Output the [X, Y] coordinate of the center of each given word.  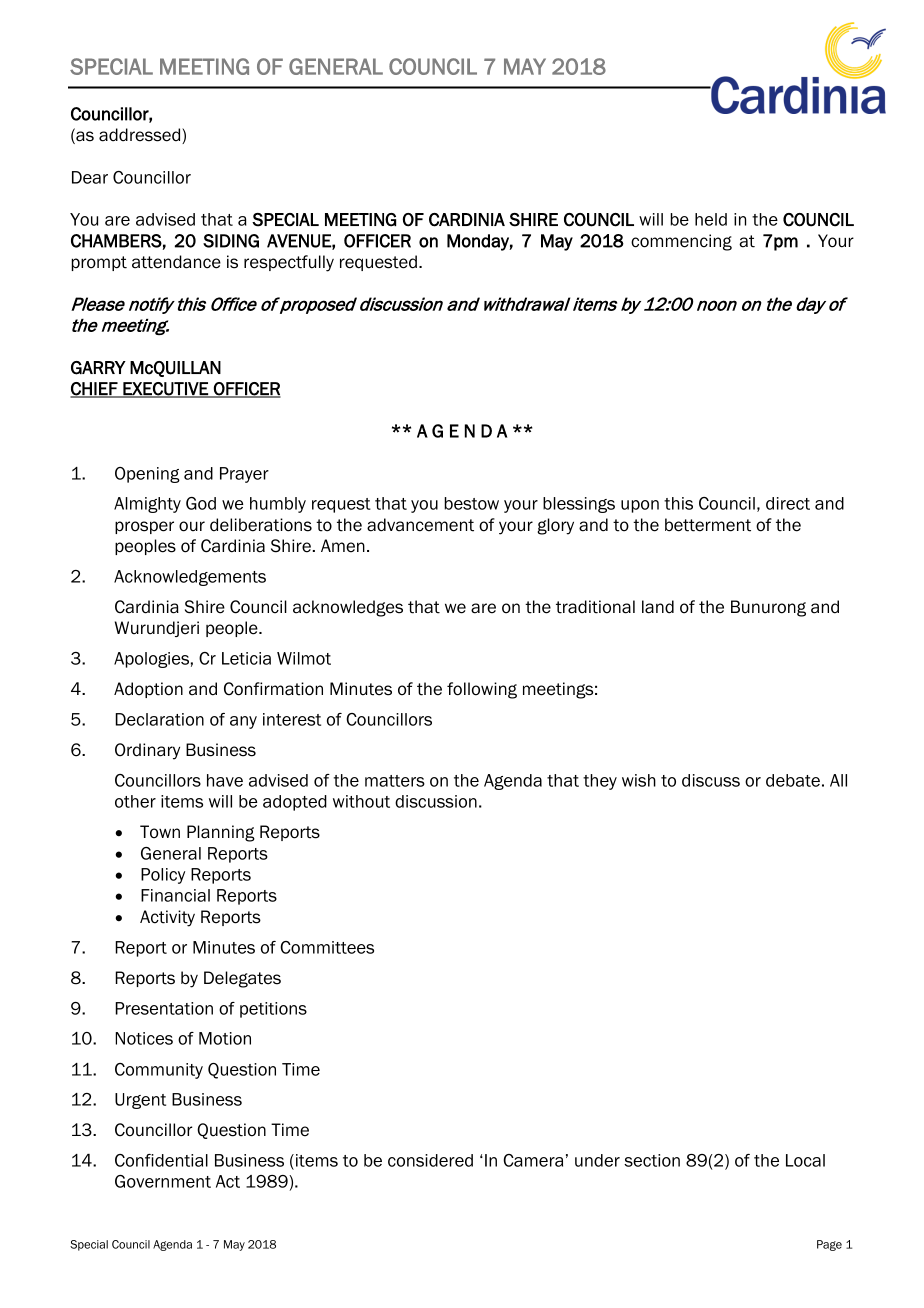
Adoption [148, 690]
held [711, 219]
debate [793, 780]
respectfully [289, 263]
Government [163, 1181]
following [482, 690]
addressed [141, 136]
